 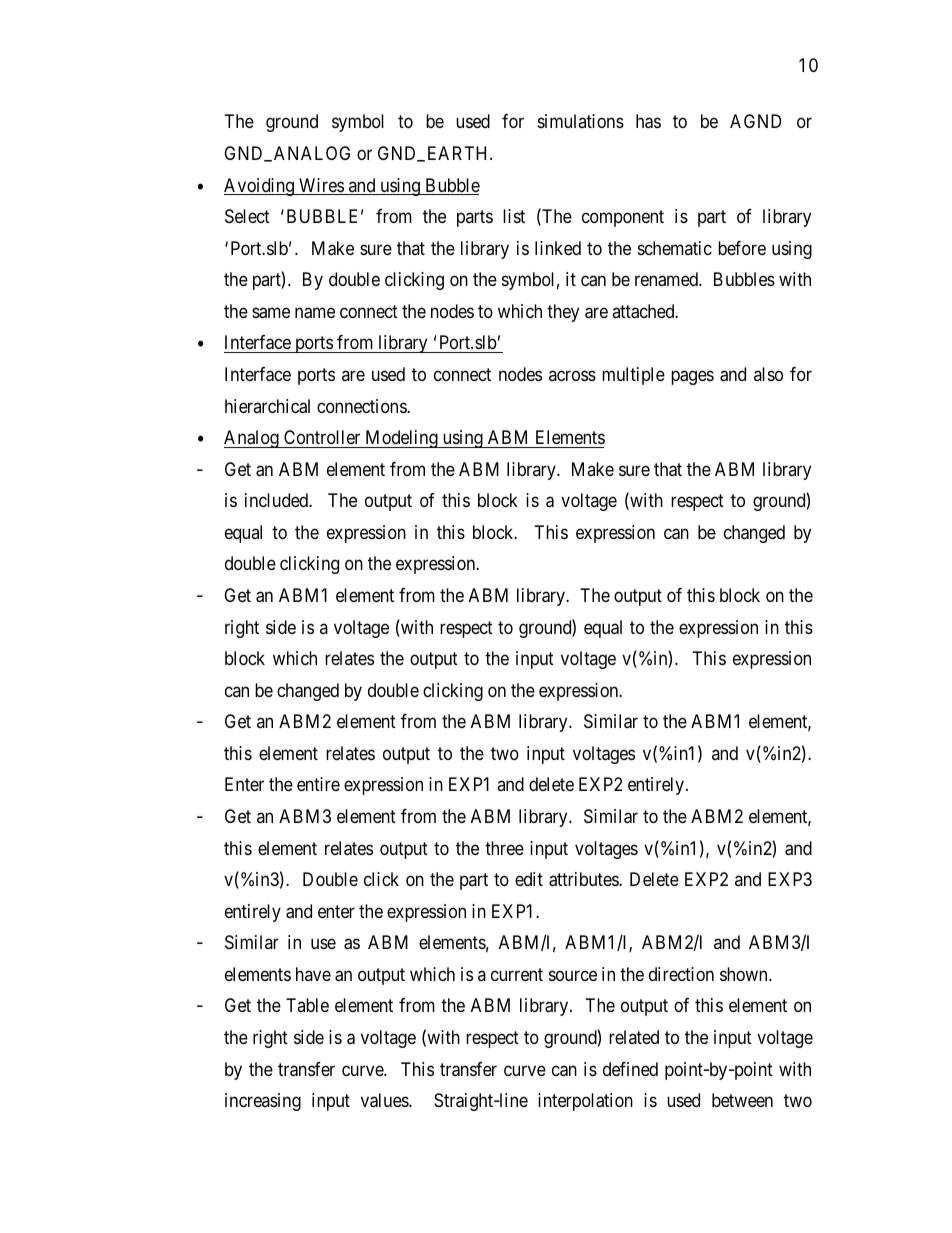 What do you see at coordinates (504, 848) in the screenshot?
I see `three` at bounding box center [504, 848].
